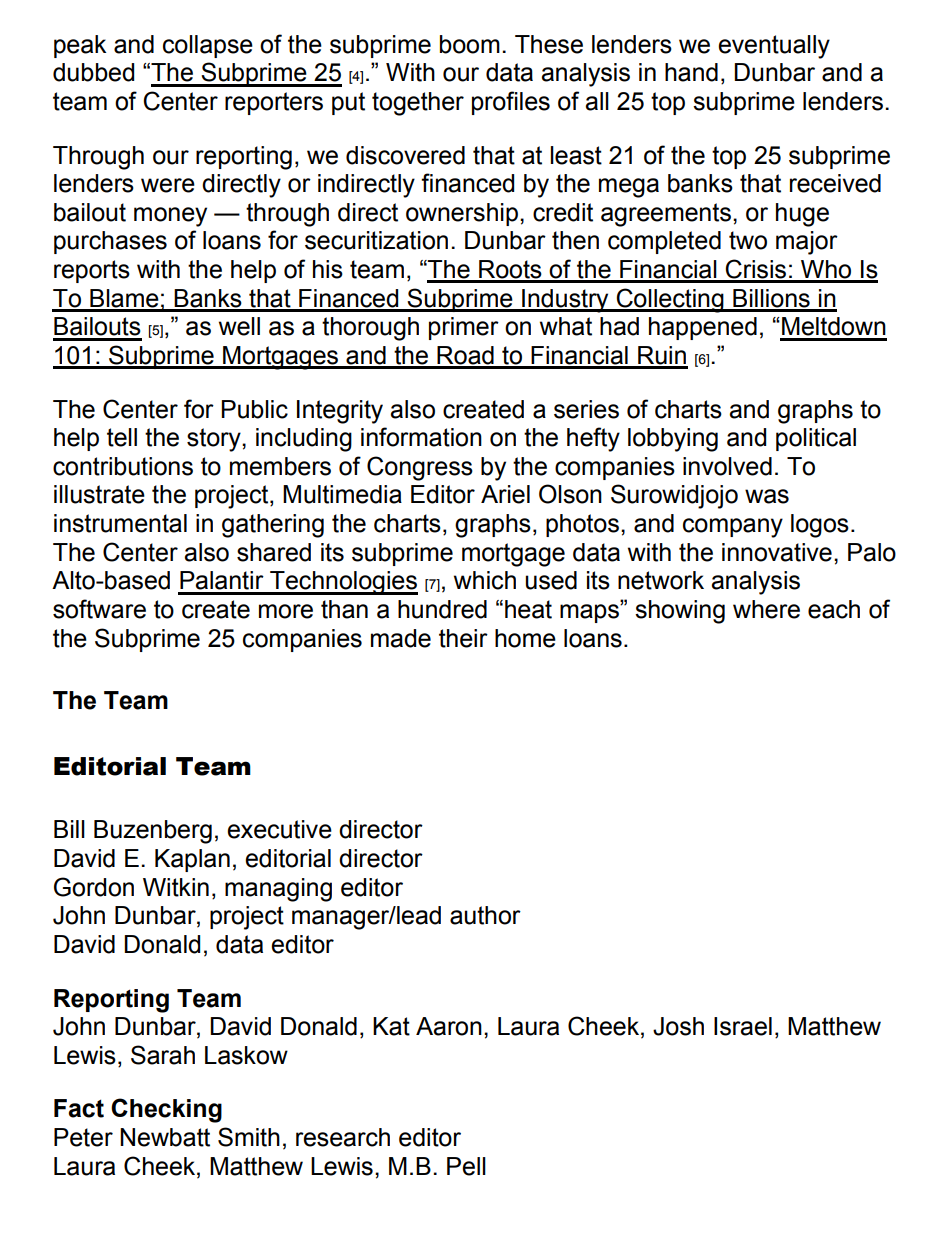  I want to click on eventually, so click(774, 47).
